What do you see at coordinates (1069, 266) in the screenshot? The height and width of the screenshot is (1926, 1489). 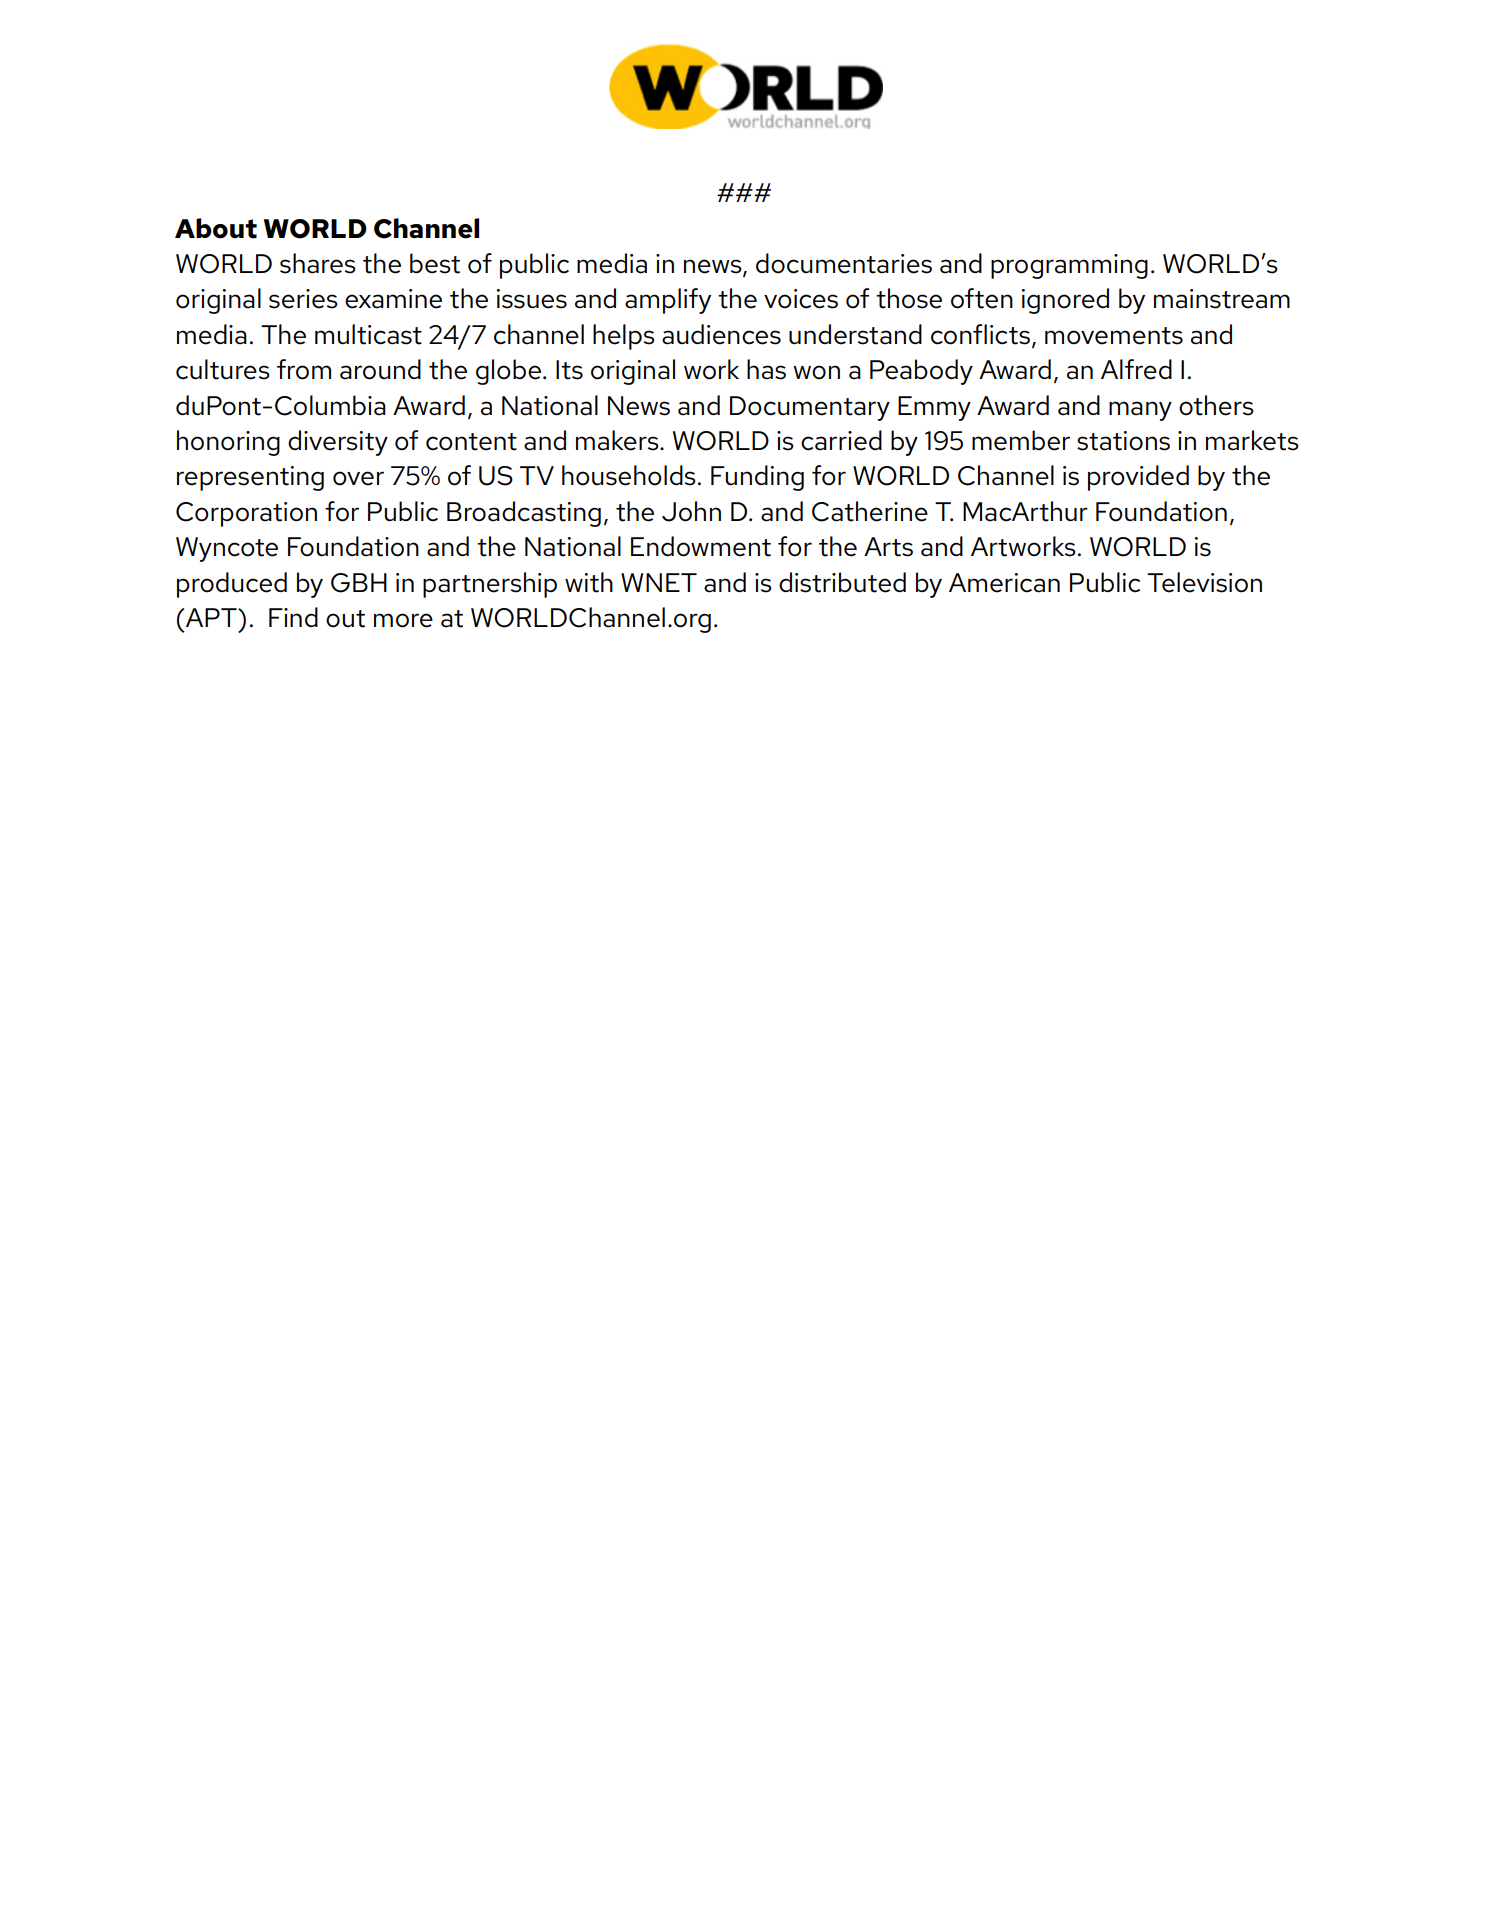 I see `programming` at bounding box center [1069, 266].
